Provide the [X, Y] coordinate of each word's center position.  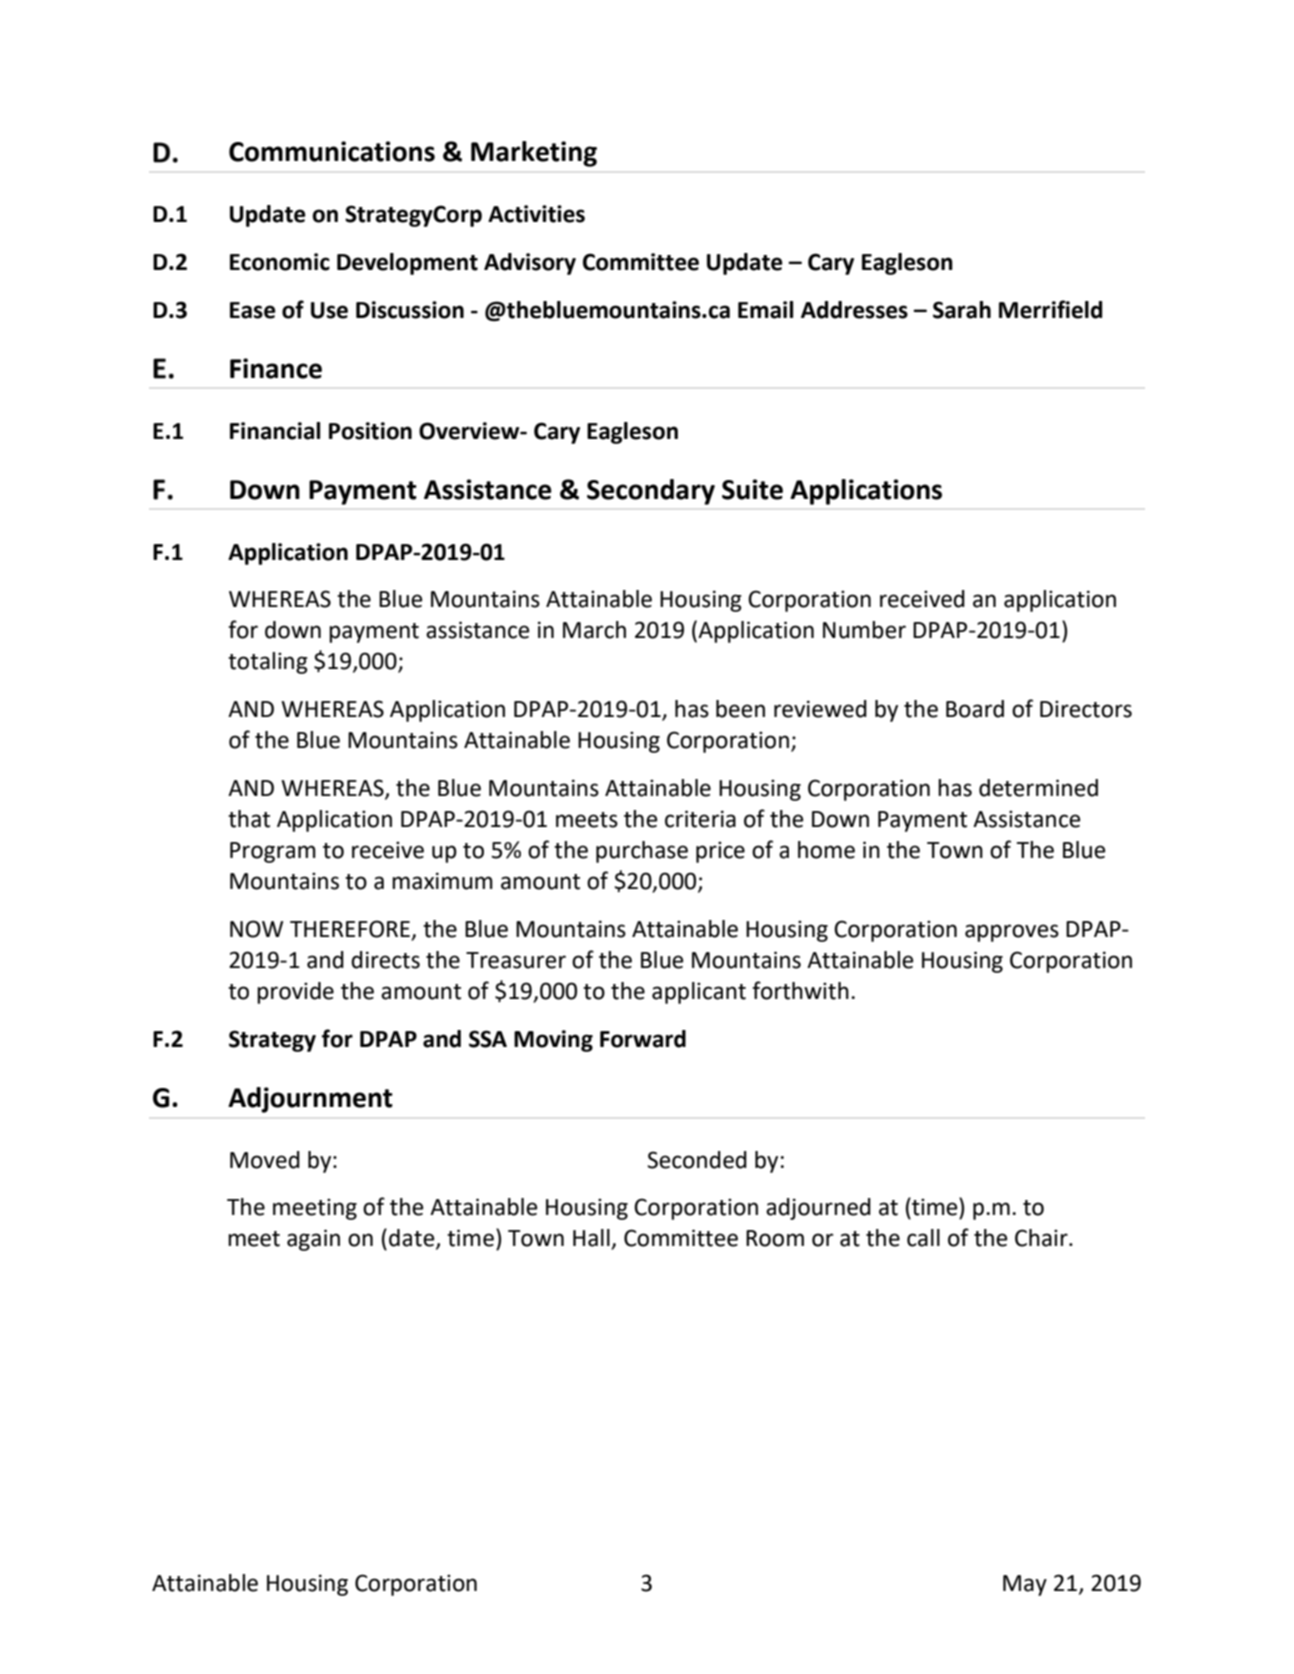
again [313, 1240]
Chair [1042, 1238]
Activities [536, 214]
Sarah [962, 310]
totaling [268, 663]
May [1025, 1585]
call [923, 1238]
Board [975, 709]
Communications [332, 151]
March [594, 630]
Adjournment [310, 1100]
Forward [643, 1039]
